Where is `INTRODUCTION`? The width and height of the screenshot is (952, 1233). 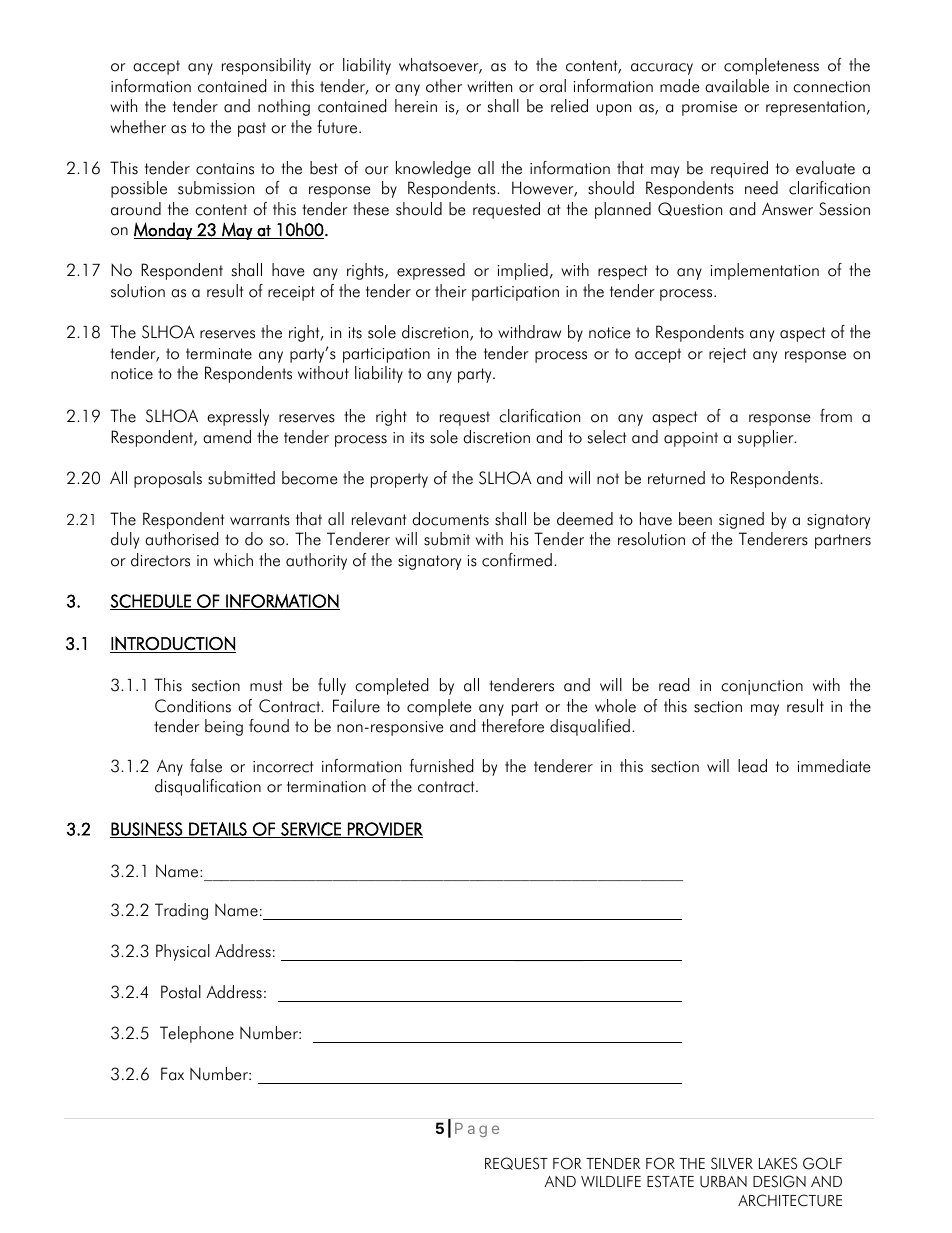 INTRODUCTION is located at coordinates (173, 643).
